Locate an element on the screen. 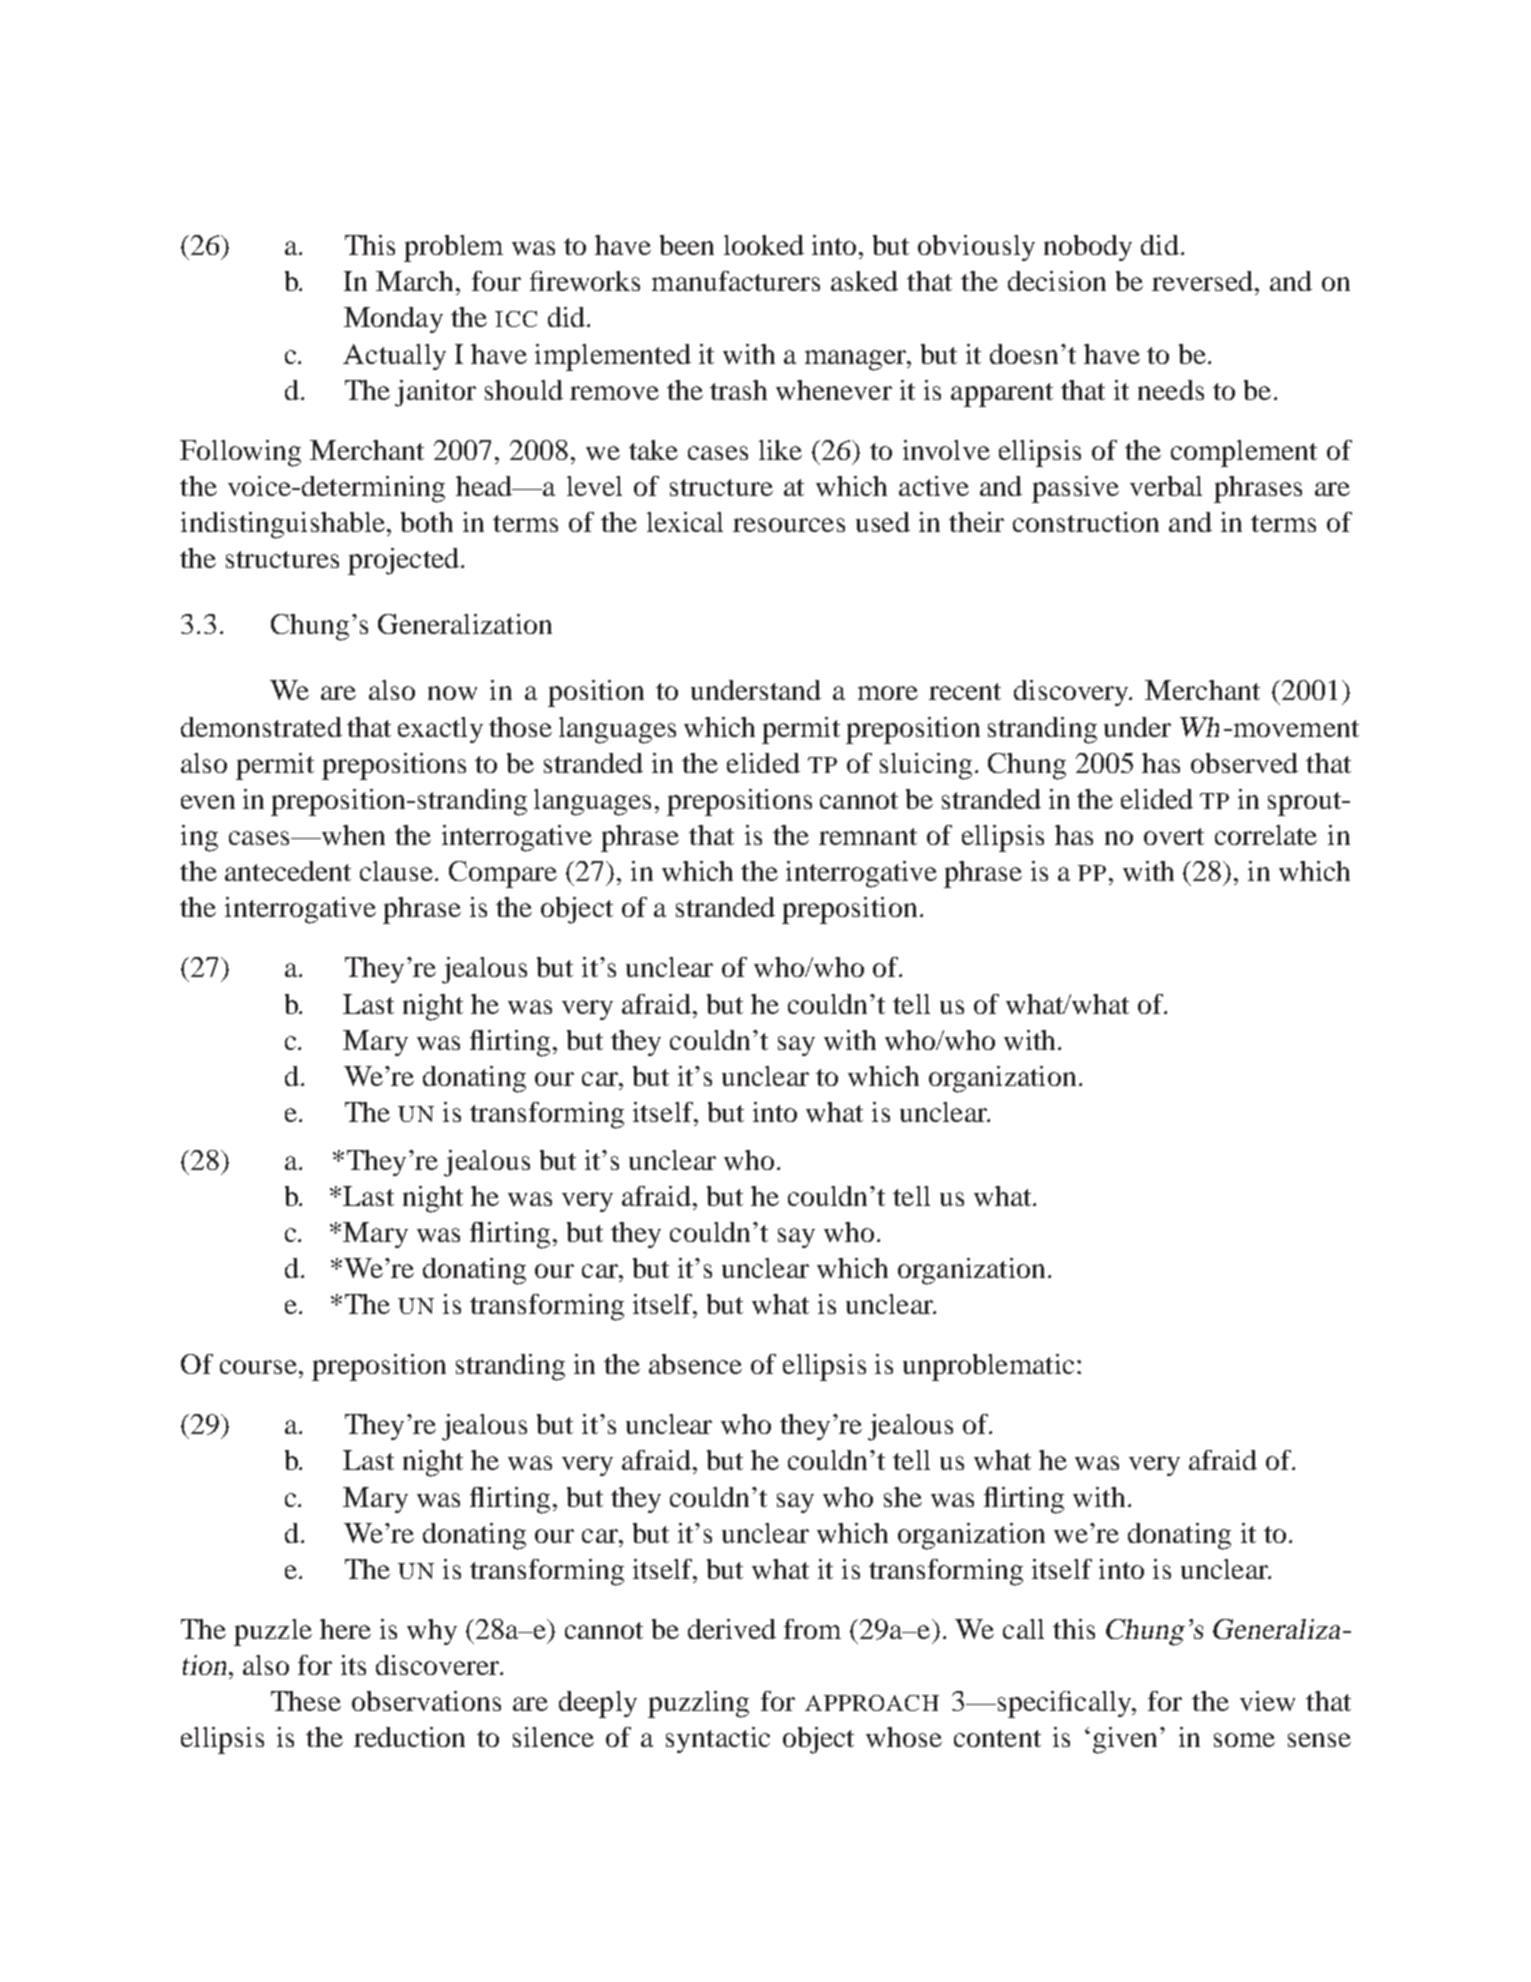 This screenshot has height=1982, width=1531. puzzling is located at coordinates (698, 1704).
